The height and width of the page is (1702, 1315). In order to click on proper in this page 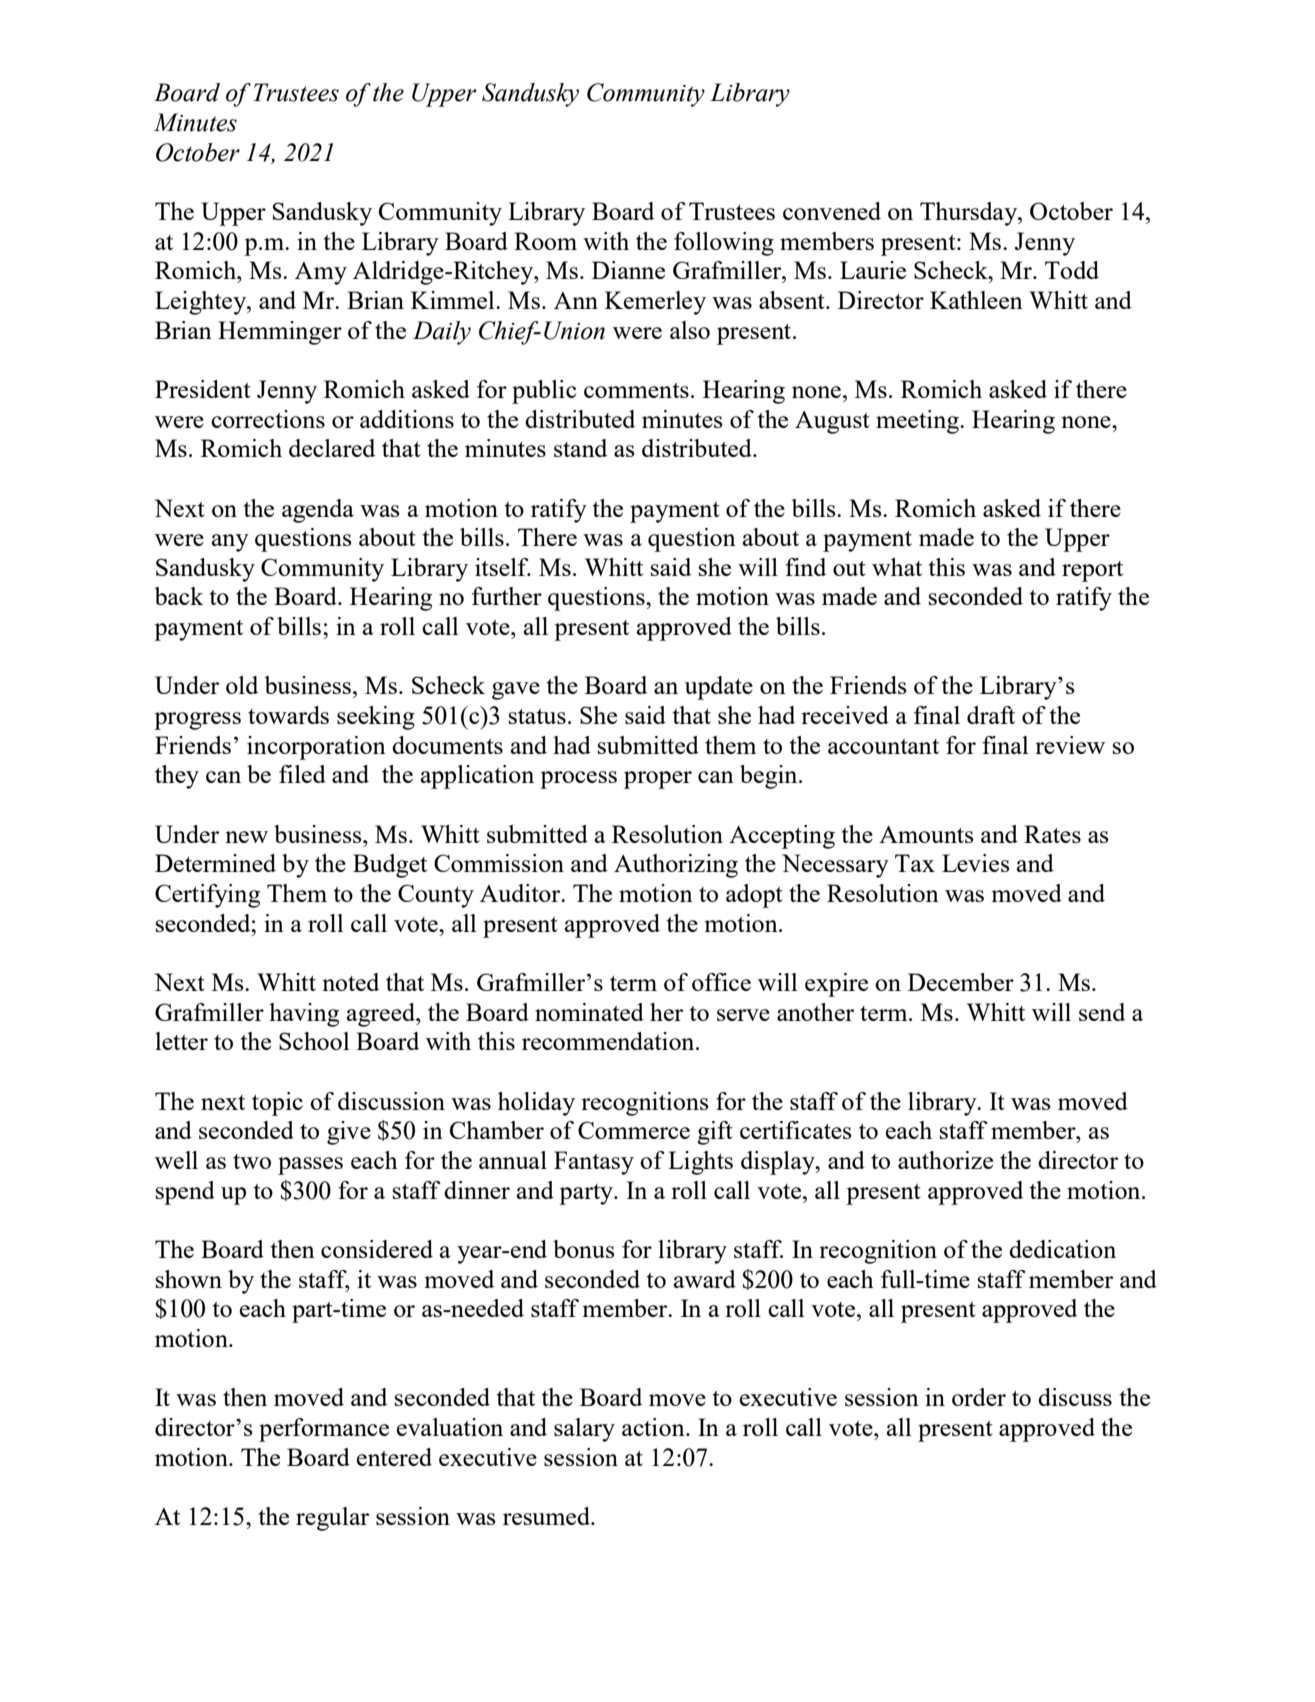, I will do `click(658, 780)`.
